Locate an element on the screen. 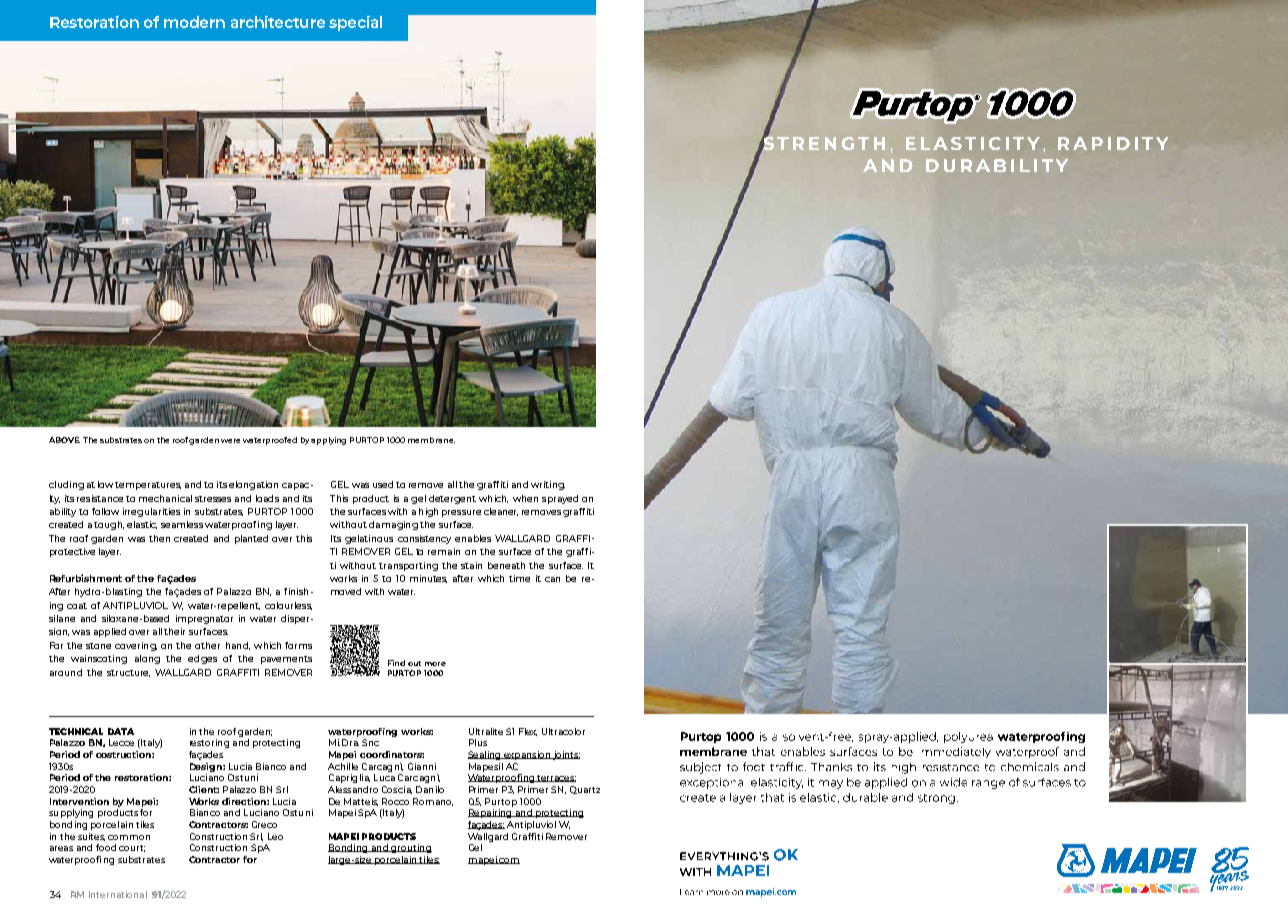  modern is located at coordinates (194, 22).
